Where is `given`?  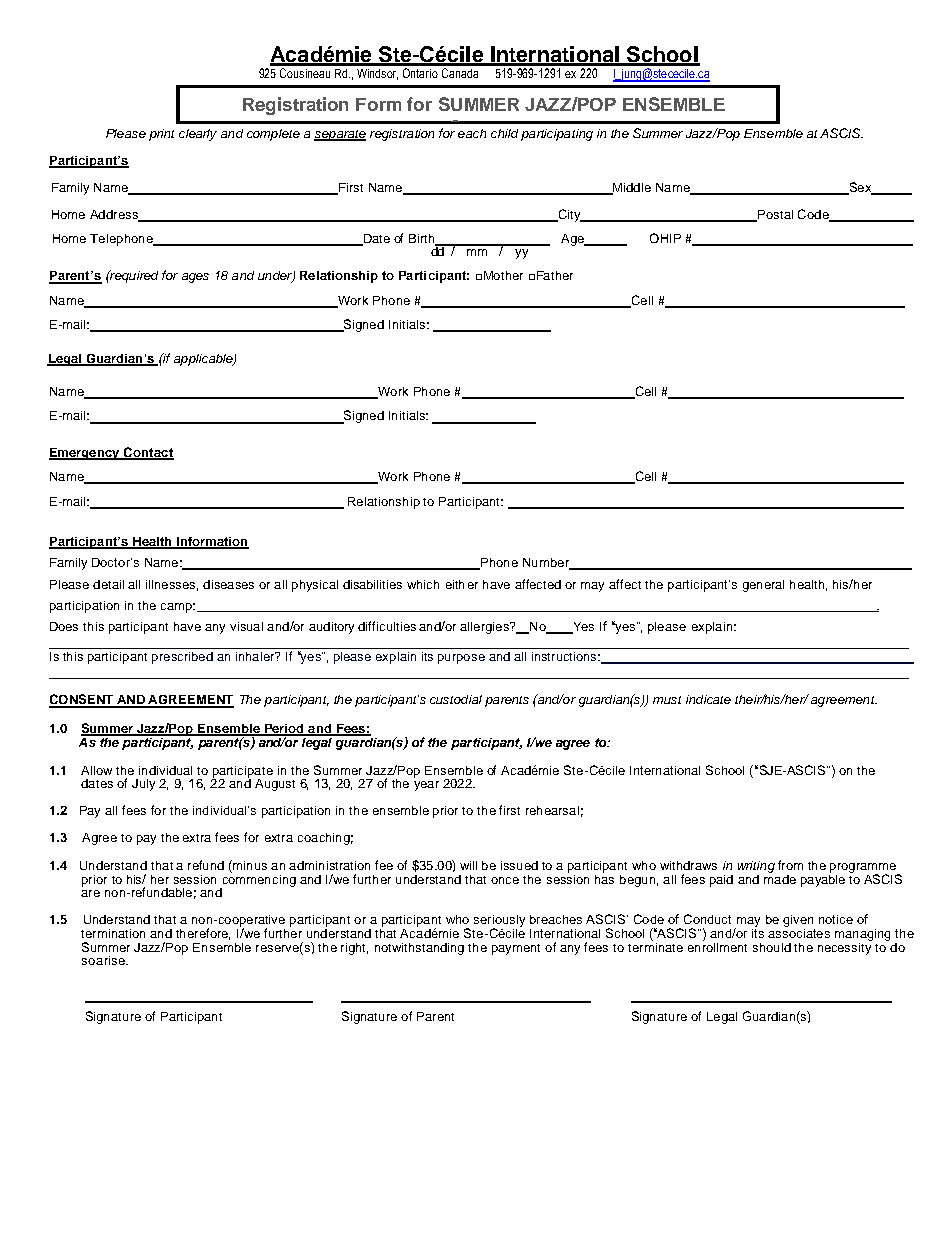
given is located at coordinates (798, 921).
